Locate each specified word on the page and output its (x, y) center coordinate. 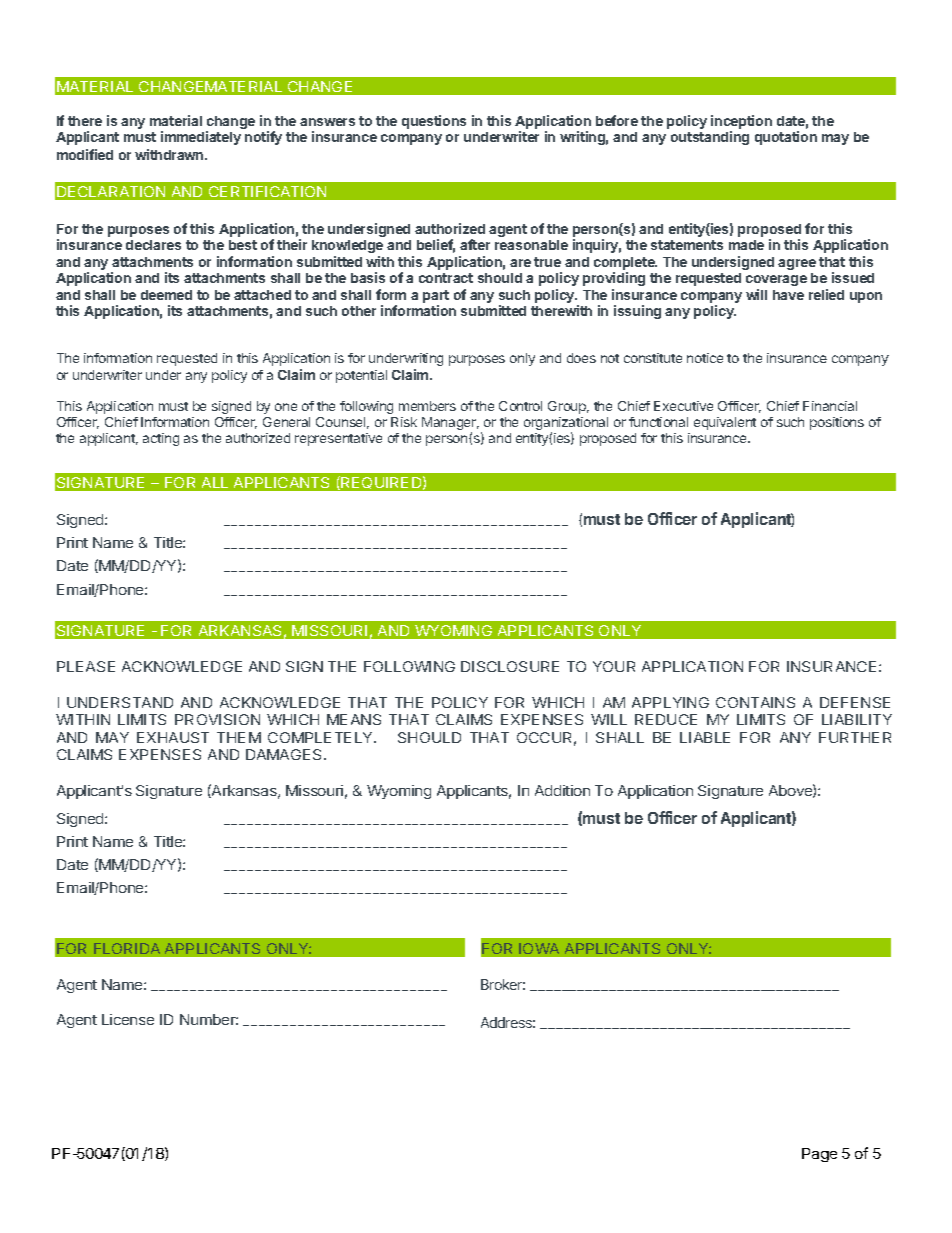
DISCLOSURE (510, 666)
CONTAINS (755, 702)
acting (161, 439)
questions (434, 122)
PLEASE (86, 666)
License (128, 1019)
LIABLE (705, 737)
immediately (201, 138)
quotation (786, 138)
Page (819, 1155)
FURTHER (855, 737)
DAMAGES (285, 754)
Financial (830, 406)
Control (520, 406)
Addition (562, 790)
